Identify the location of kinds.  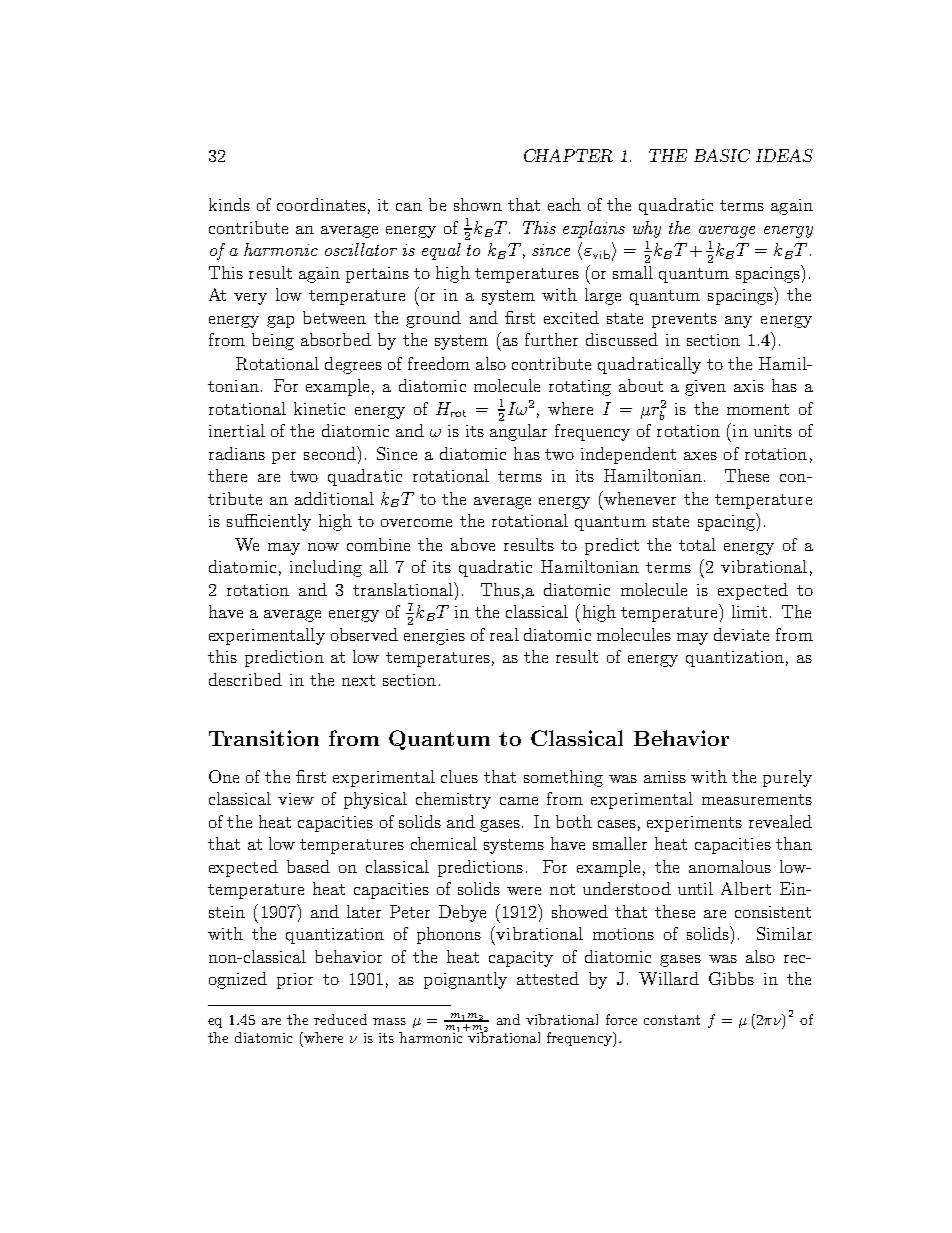
(229, 204).
